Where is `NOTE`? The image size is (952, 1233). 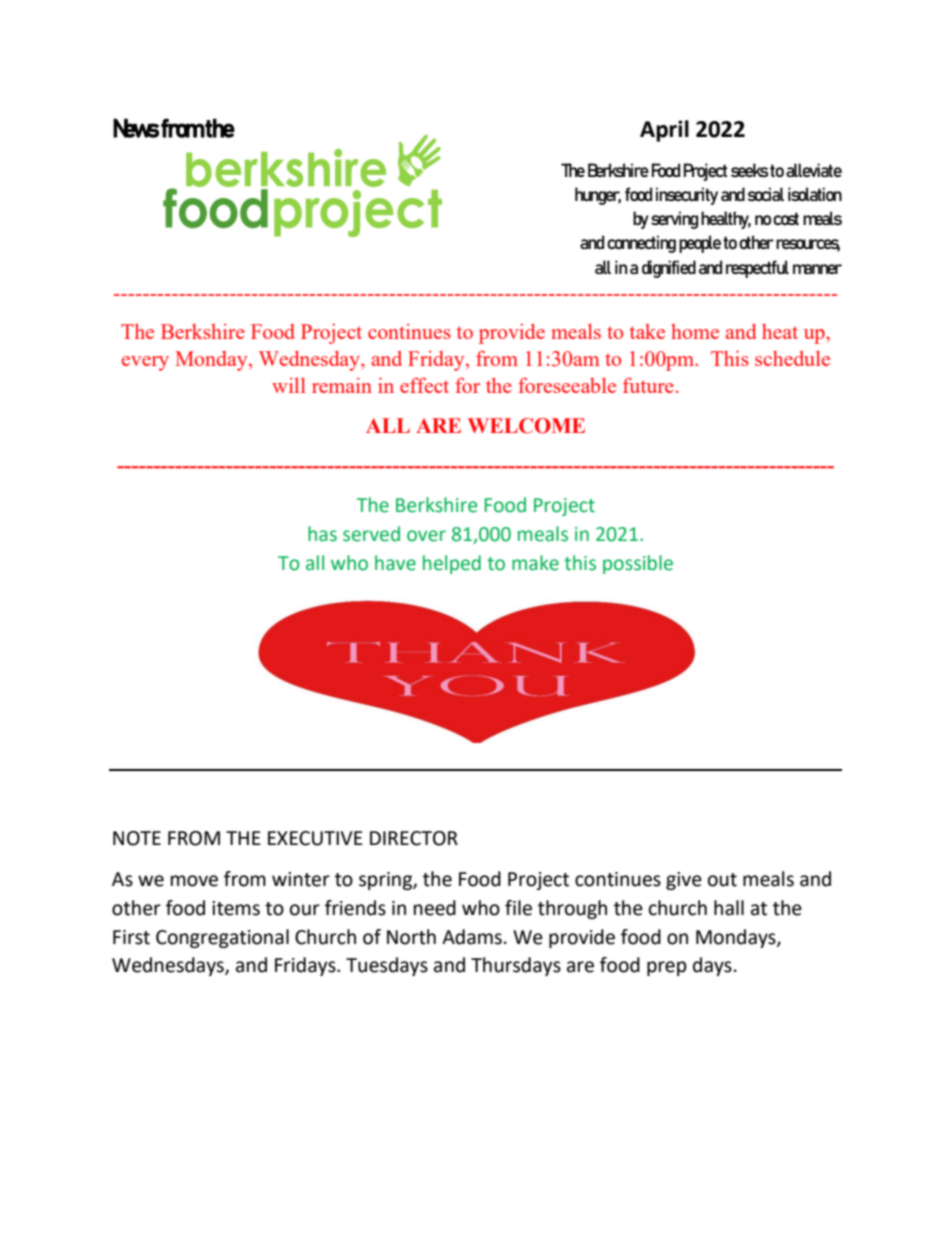 NOTE is located at coordinates (137, 838).
